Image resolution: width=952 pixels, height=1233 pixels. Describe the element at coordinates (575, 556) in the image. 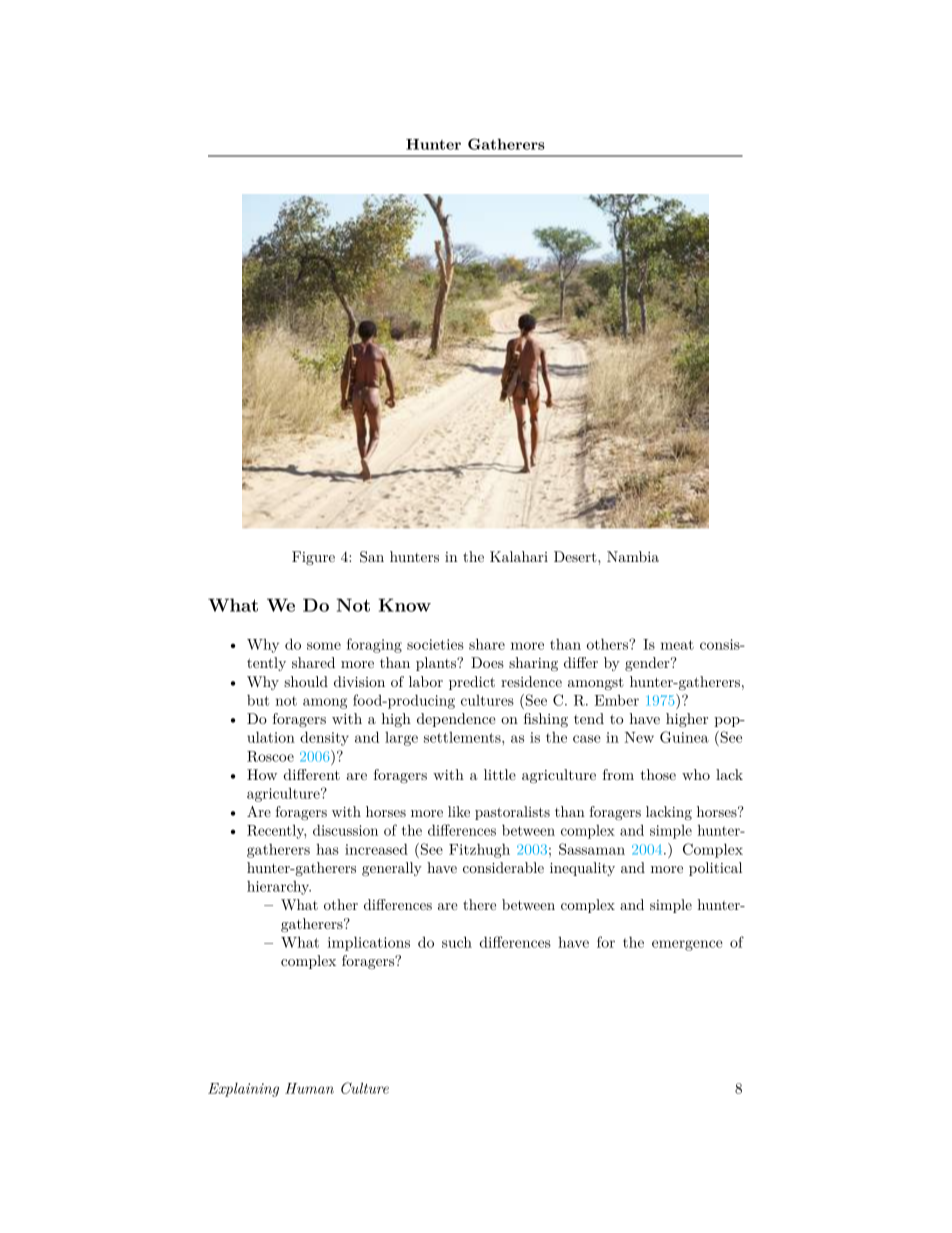

I see `Desert` at that location.
